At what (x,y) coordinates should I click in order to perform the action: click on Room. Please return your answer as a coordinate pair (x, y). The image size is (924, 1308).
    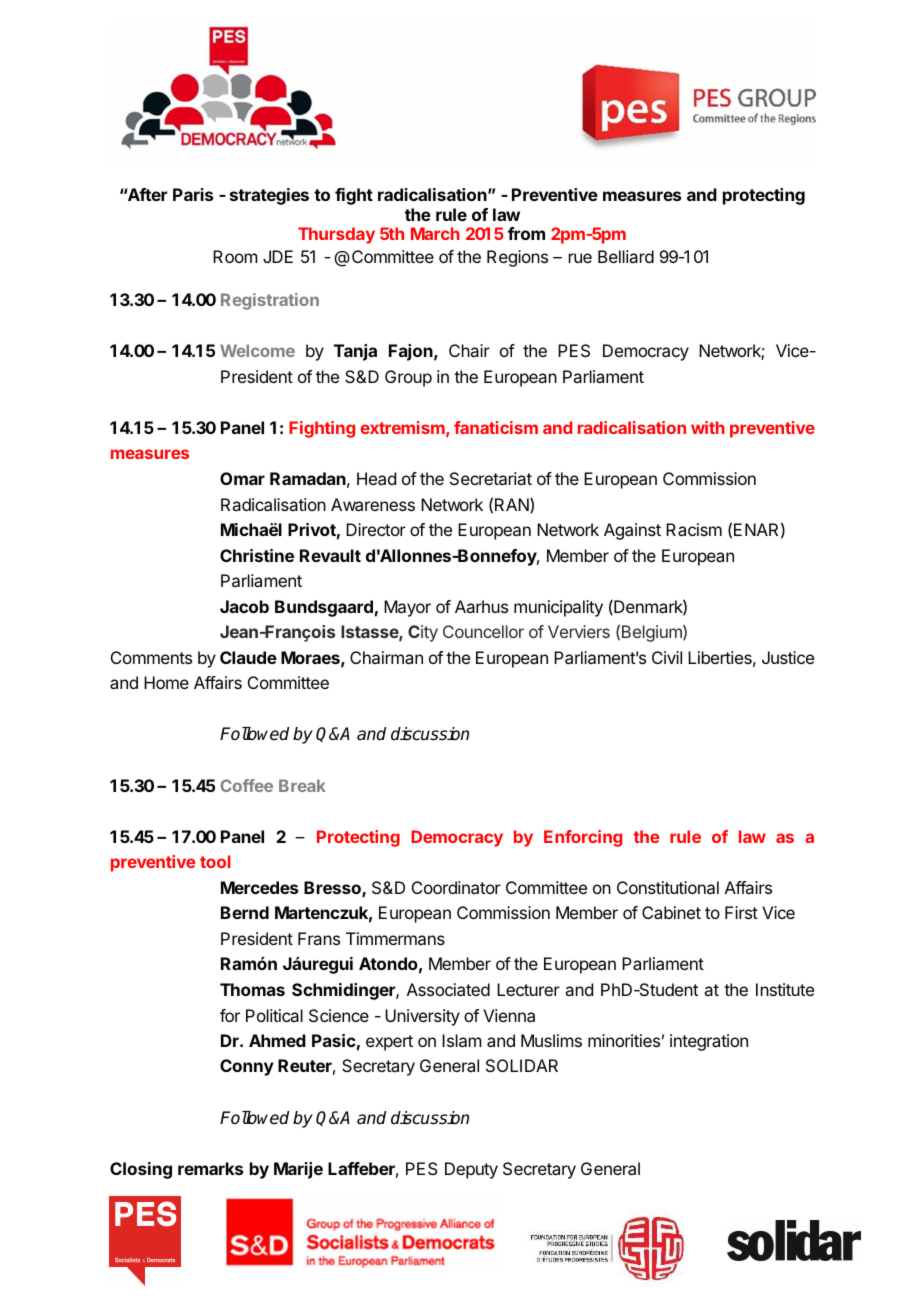
    Looking at the image, I should click on (235, 256).
